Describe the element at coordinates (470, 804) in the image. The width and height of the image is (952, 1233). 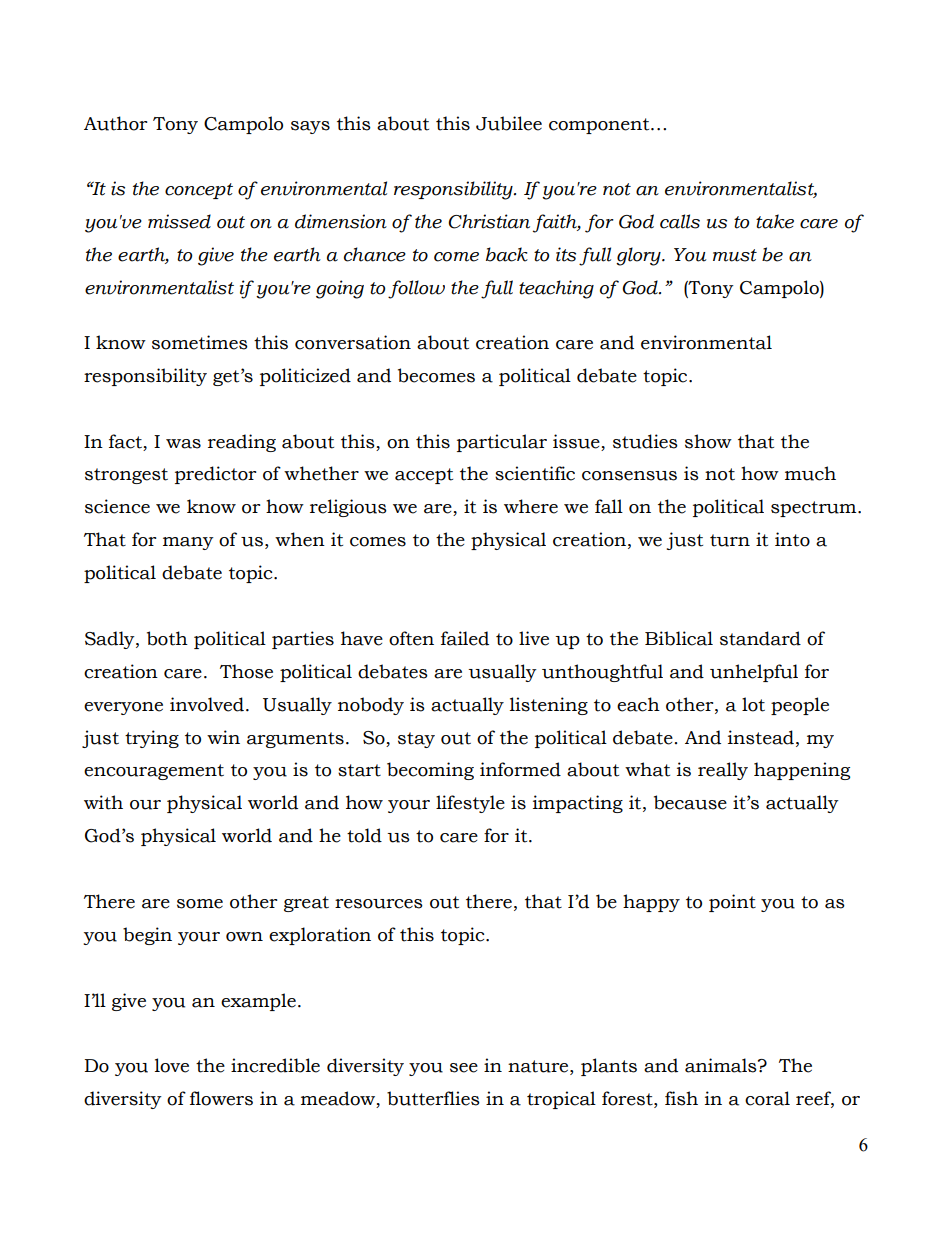
I see `lifestyle` at that location.
